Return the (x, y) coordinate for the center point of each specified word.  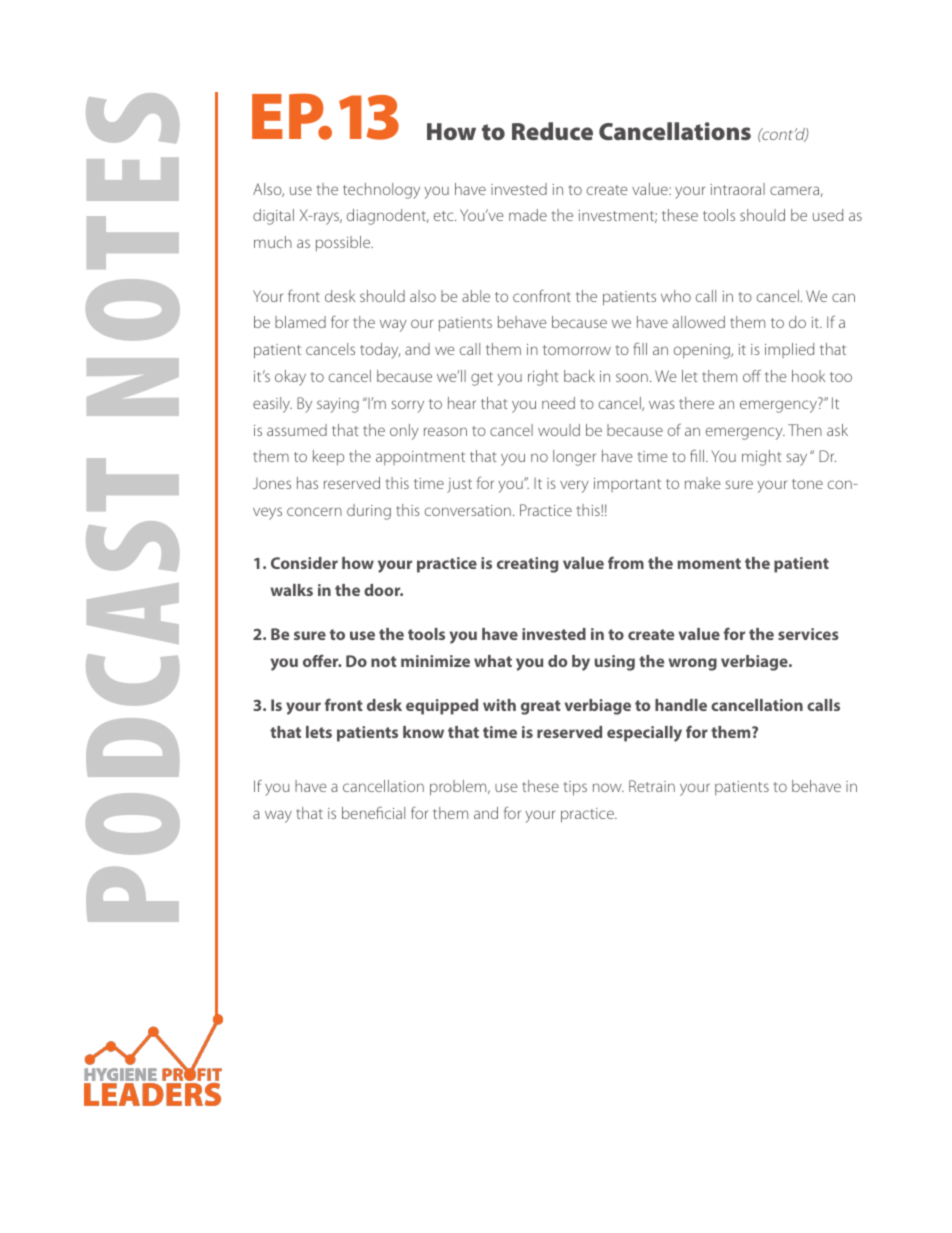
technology (381, 191)
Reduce (552, 131)
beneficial (373, 812)
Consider (304, 563)
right (543, 378)
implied (789, 350)
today (380, 351)
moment (709, 563)
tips (575, 788)
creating (527, 565)
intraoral (737, 189)
